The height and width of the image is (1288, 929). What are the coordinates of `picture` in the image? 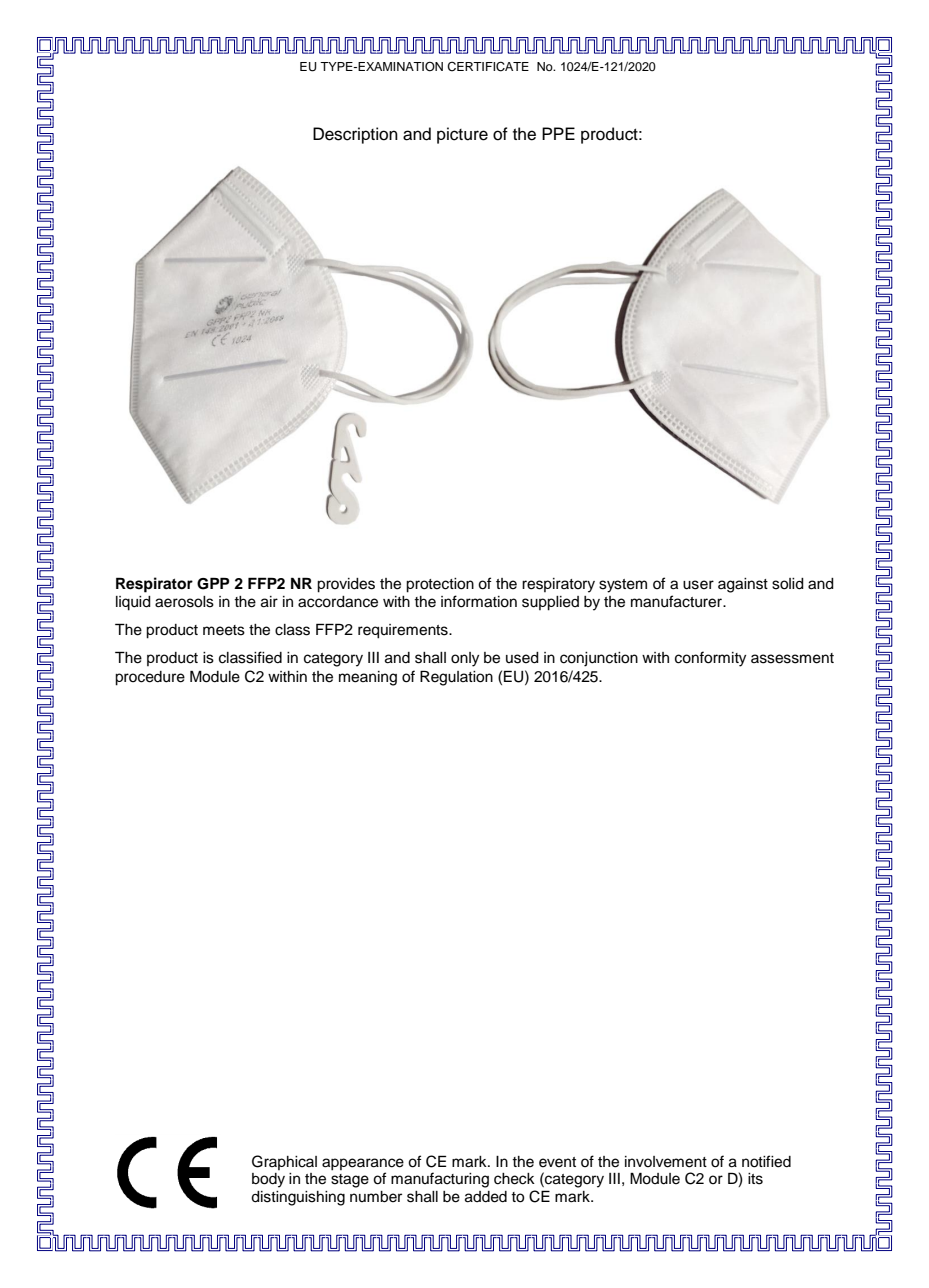 It's located at (462, 135).
